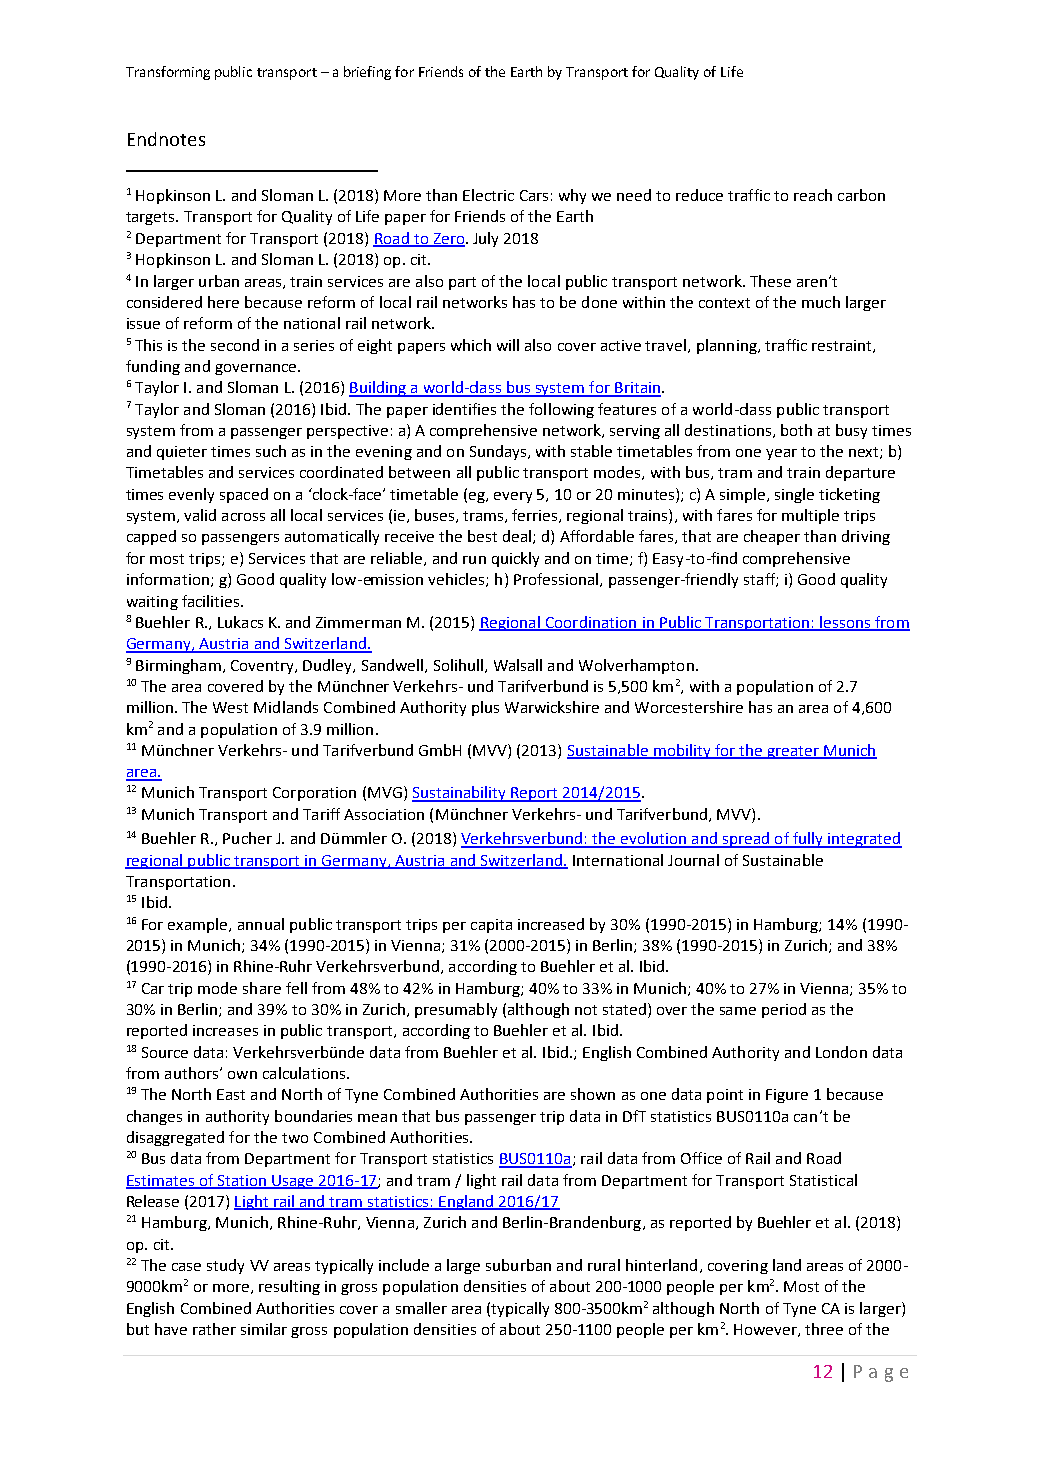 The image size is (1040, 1471). Describe the element at coordinates (230, 707) in the screenshot. I see `West` at that location.
